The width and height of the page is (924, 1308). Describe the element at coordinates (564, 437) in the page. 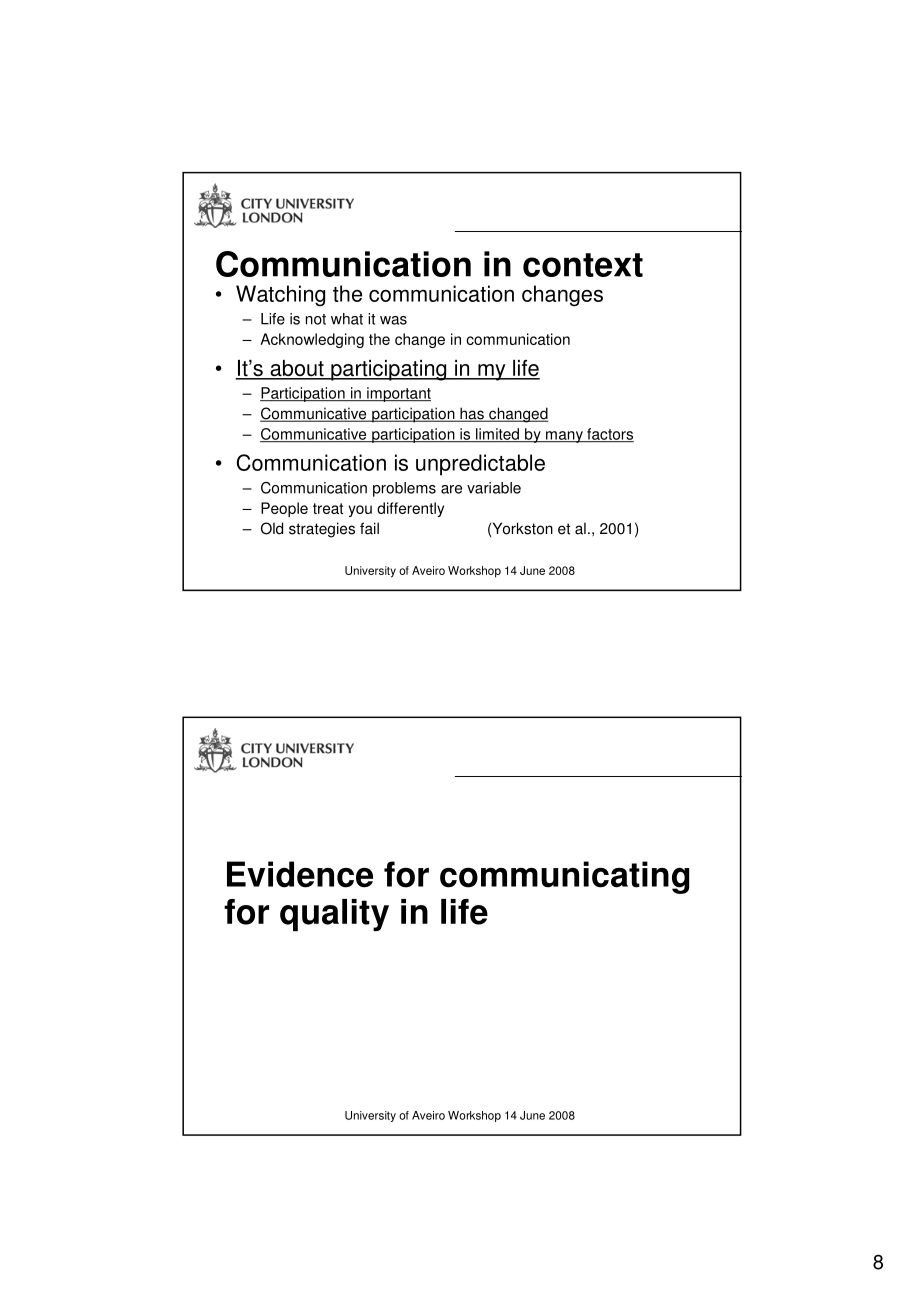

I see `many` at that location.
